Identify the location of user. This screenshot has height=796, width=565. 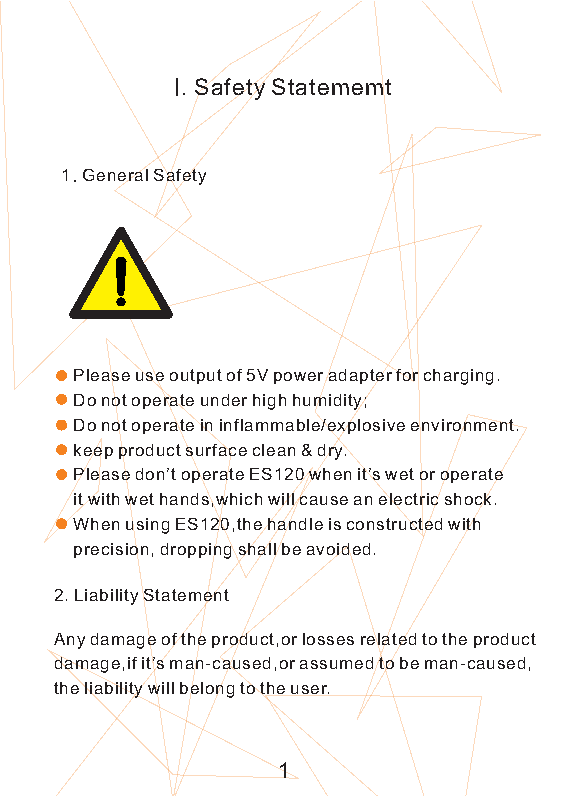
(310, 689).
